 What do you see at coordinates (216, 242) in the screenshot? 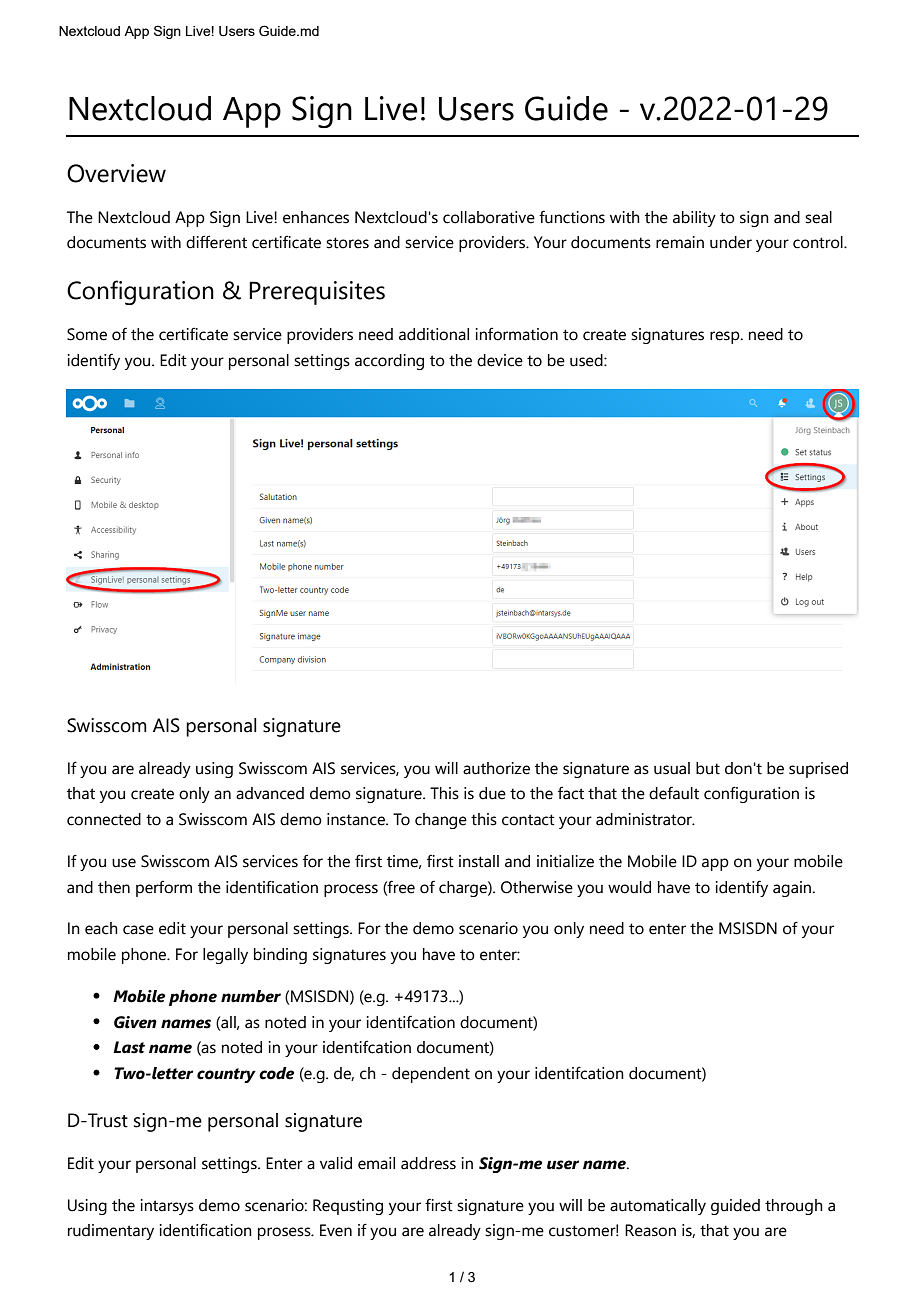
I see `different` at bounding box center [216, 242].
